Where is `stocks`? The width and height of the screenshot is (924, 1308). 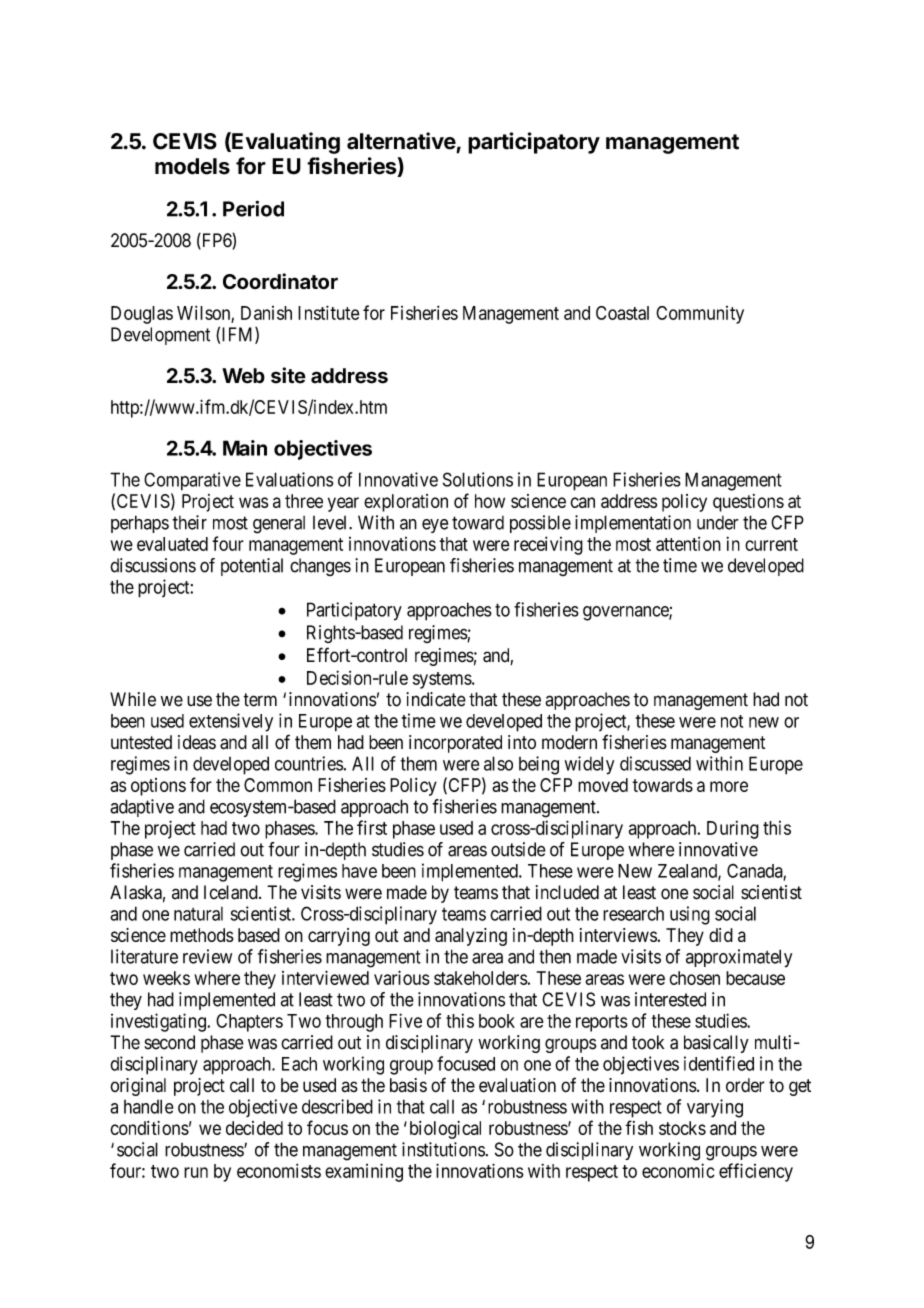
stocks is located at coordinates (682, 1128).
